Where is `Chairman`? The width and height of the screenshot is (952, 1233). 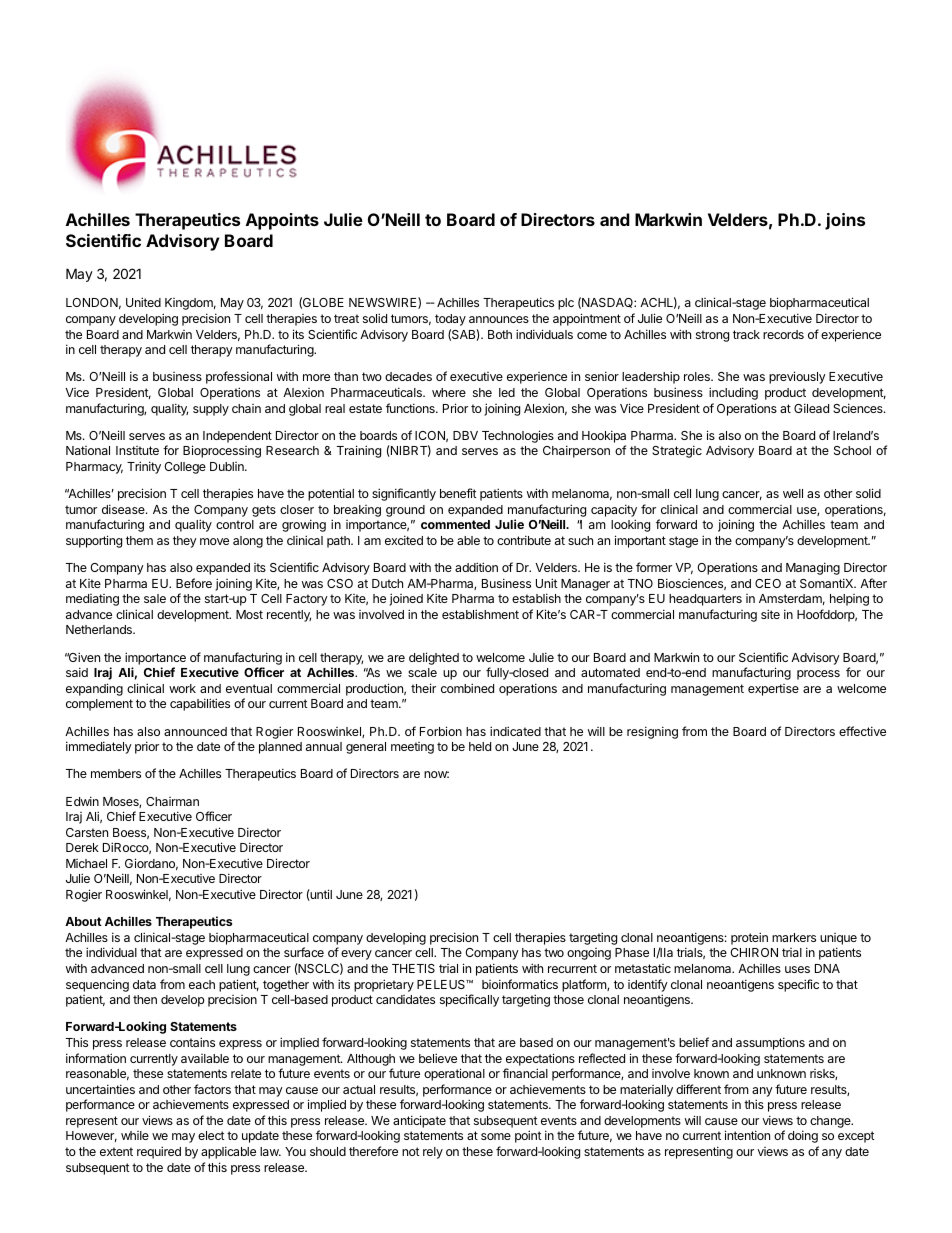
Chairman is located at coordinates (172, 801).
